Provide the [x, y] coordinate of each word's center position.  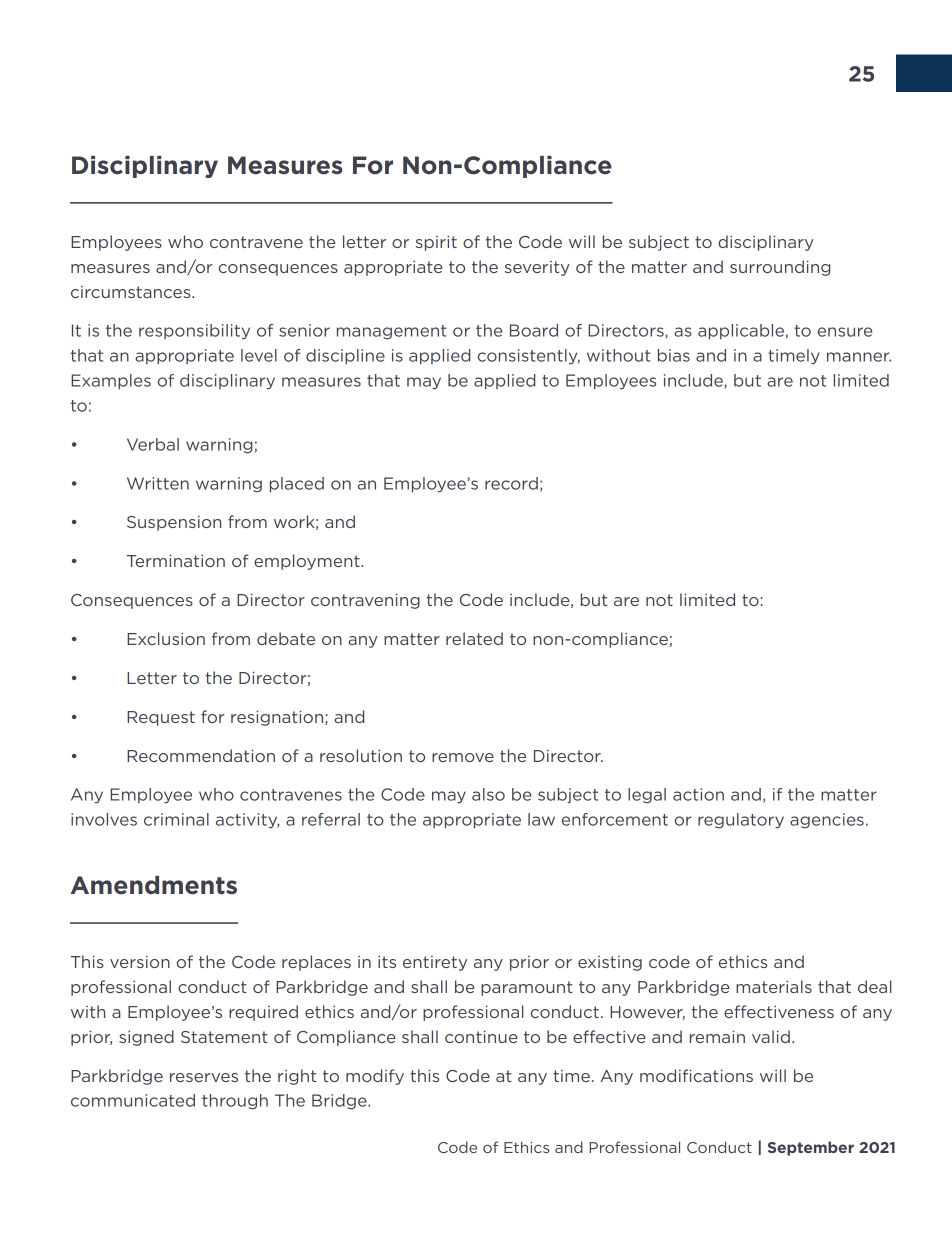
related [474, 638]
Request [161, 718]
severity [537, 268]
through [235, 1102]
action [698, 794]
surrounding [780, 268]
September [811, 1148]
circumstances [132, 292]
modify [375, 1077]
